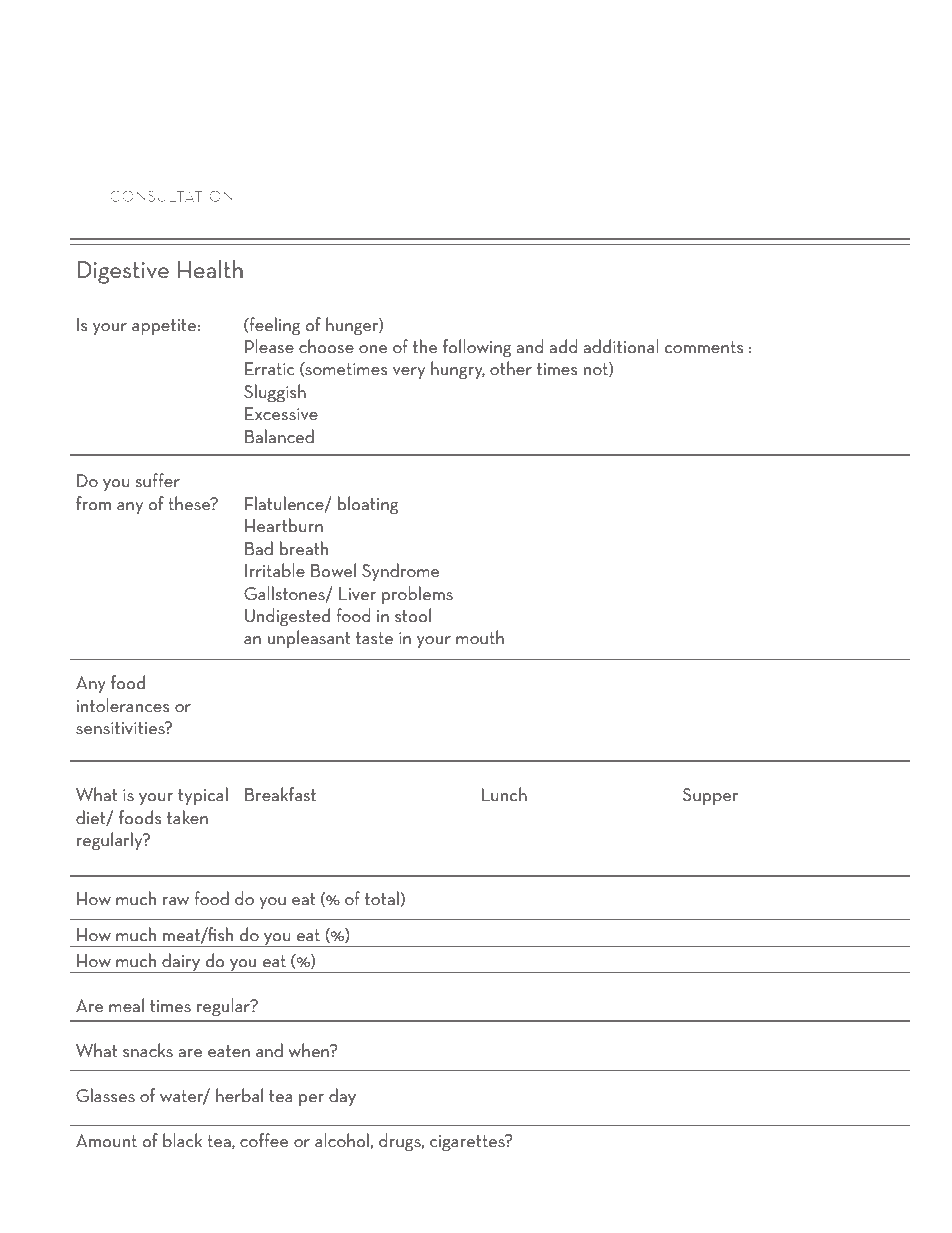  Describe the element at coordinates (368, 505) in the screenshot. I see `bloating` at that location.
